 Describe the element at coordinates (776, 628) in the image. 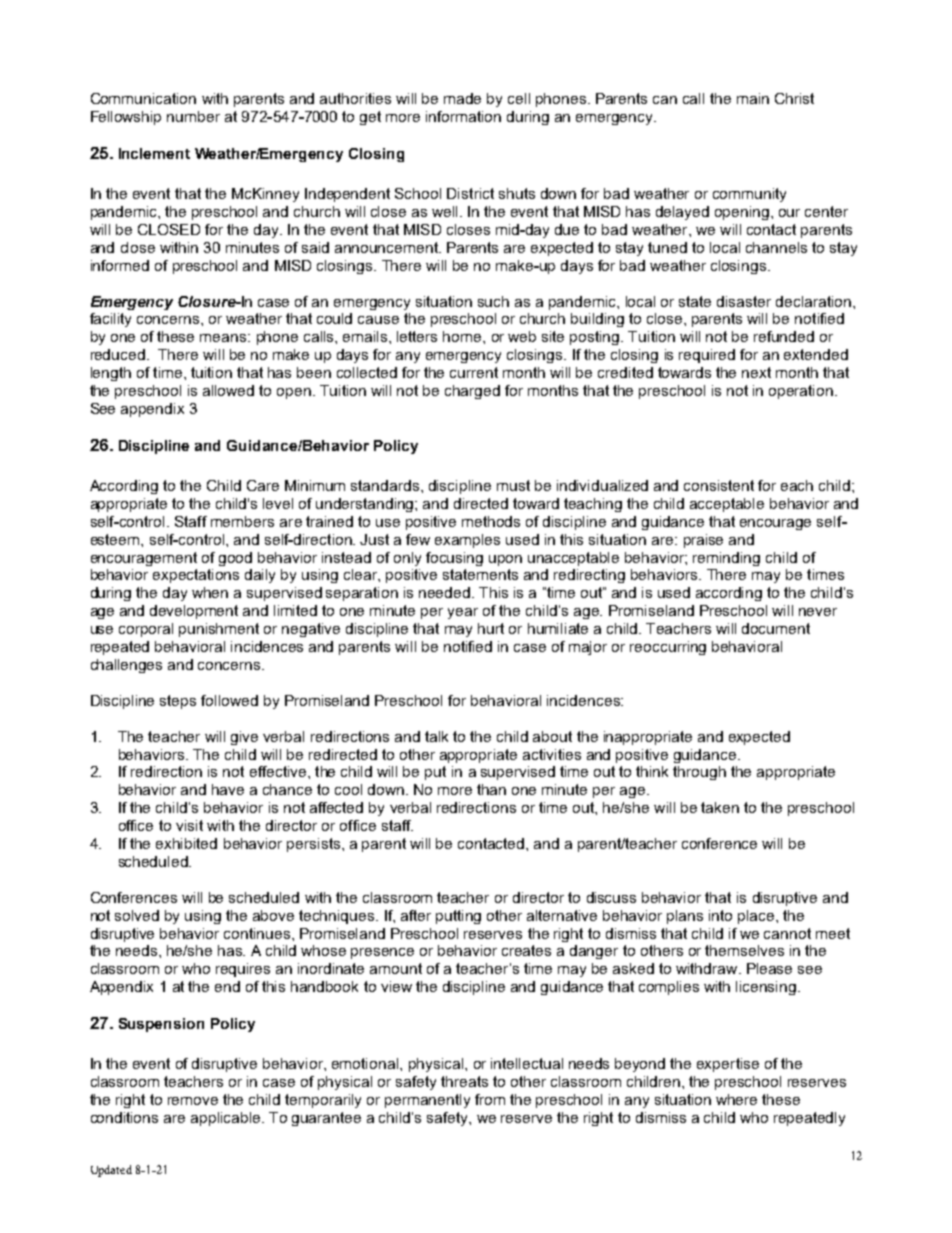

I see `document` at that location.
